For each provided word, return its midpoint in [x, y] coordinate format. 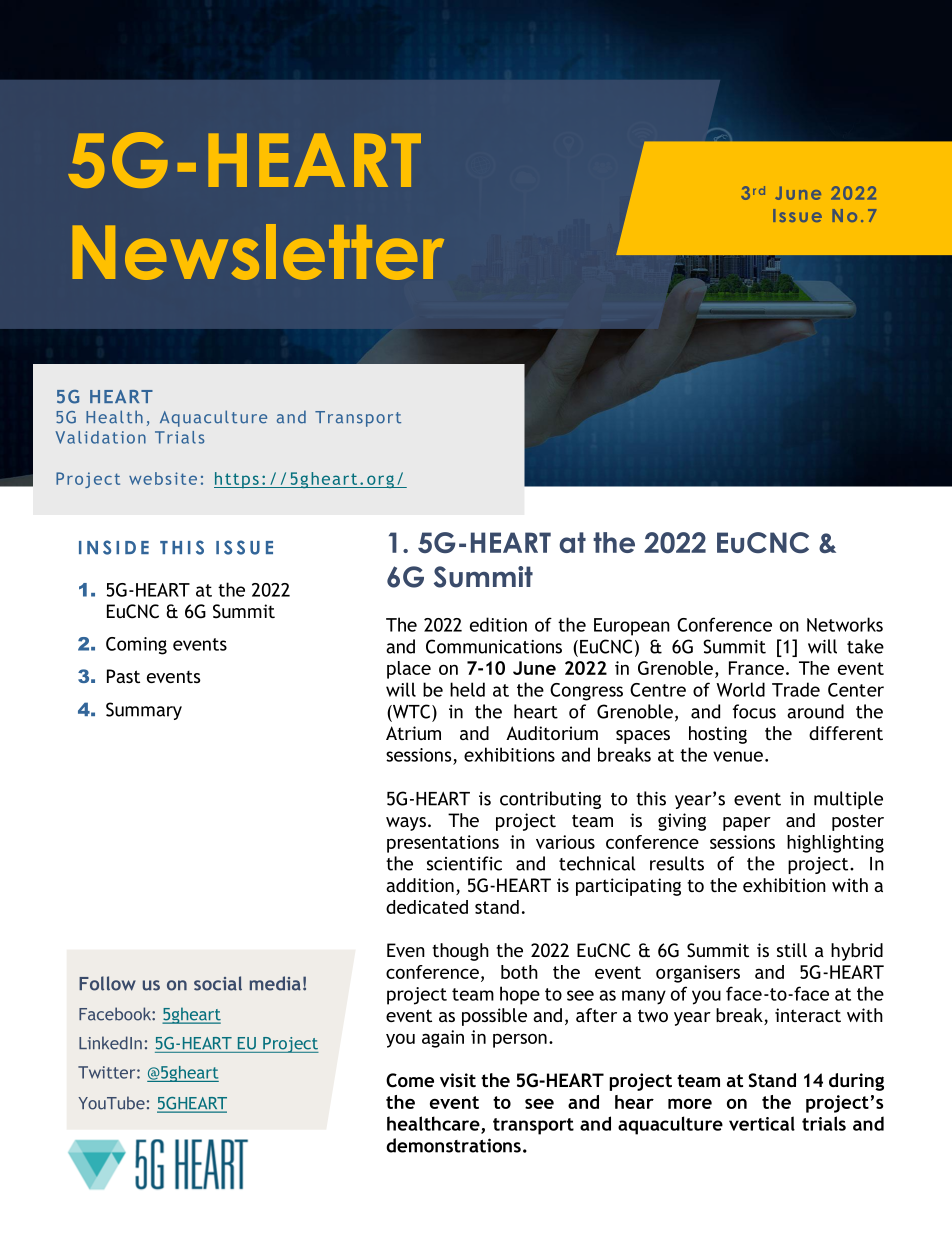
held [467, 689]
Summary [144, 711]
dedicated [427, 907]
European [632, 627]
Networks [845, 624]
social [218, 983]
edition [498, 624]
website [163, 478]
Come [410, 1080]
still [792, 950]
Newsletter [258, 252]
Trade [796, 689]
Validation [100, 437]
